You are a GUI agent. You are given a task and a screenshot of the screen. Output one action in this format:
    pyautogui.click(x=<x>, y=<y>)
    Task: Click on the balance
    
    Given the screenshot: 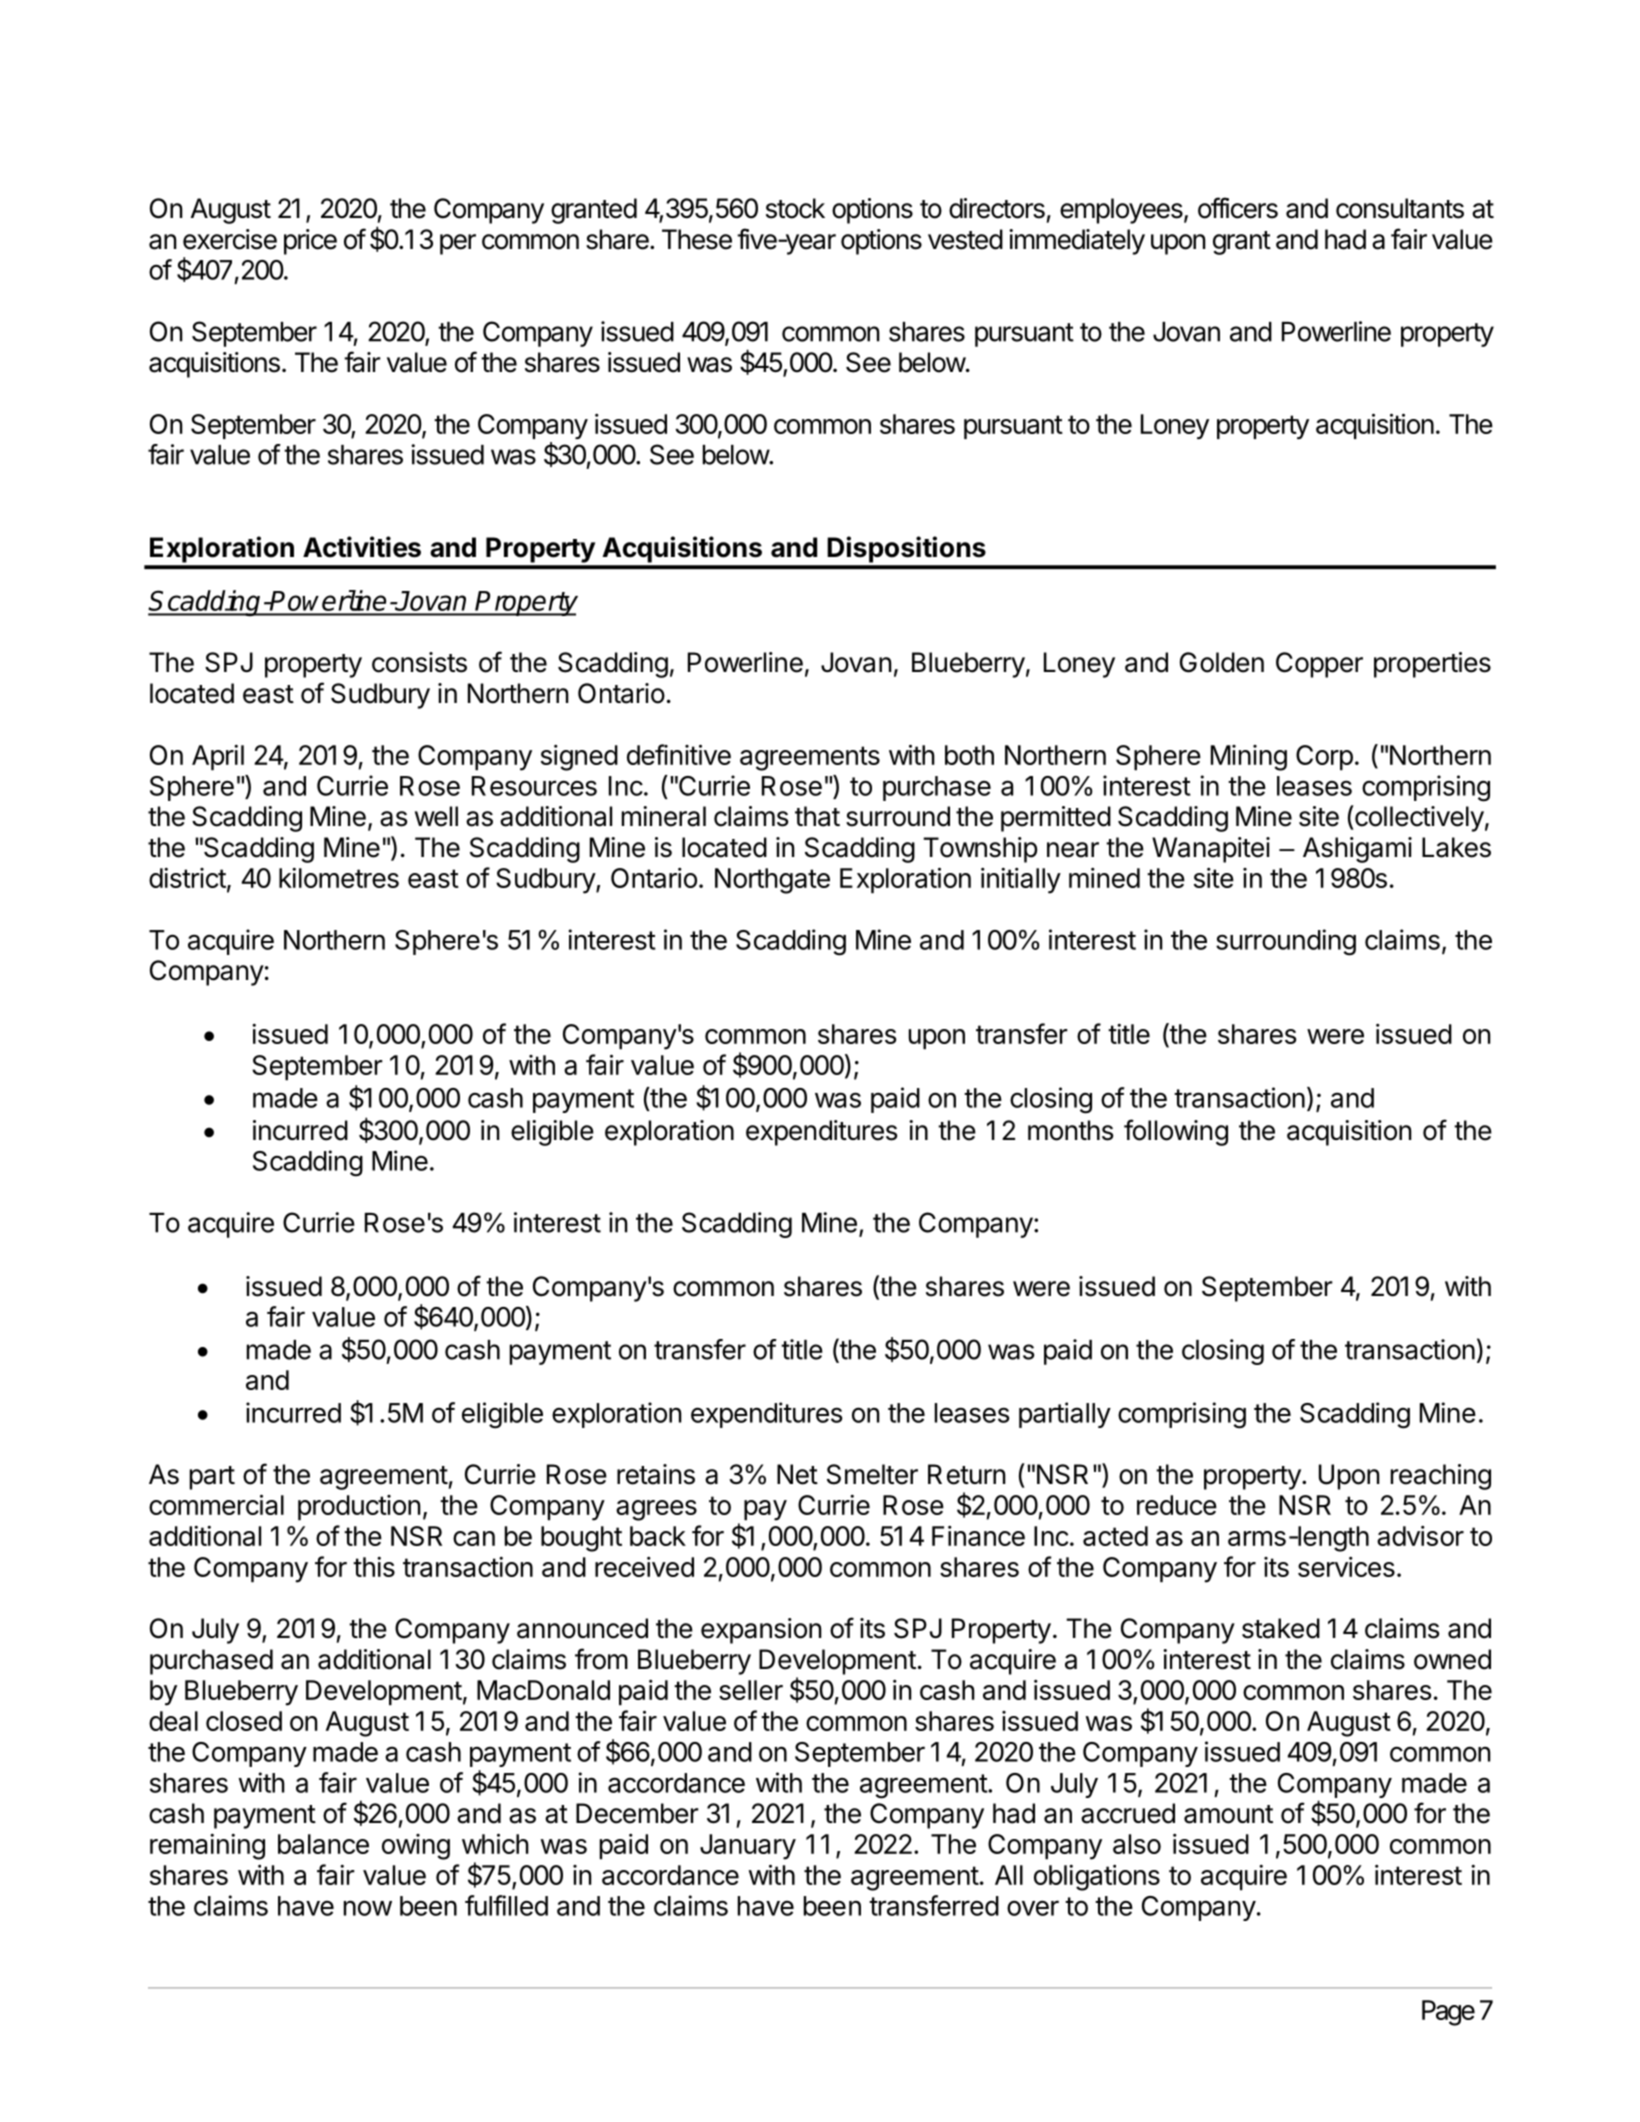 What is the action you would take?
    pyautogui.click(x=323, y=1844)
